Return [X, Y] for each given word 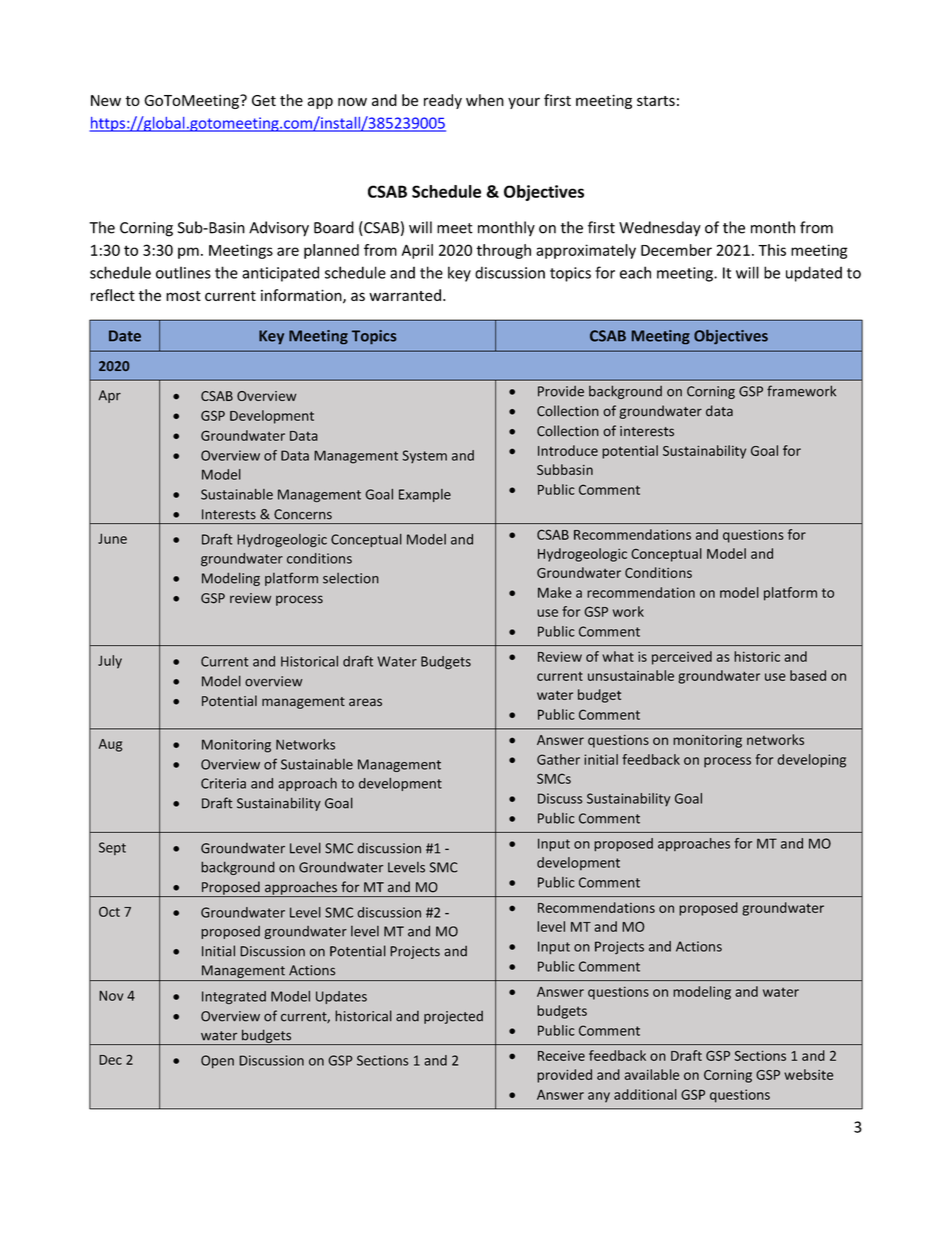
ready [443, 101]
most [183, 296]
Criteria [223, 783]
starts [656, 101]
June [112, 538]
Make [555, 592]
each [635, 272]
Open [217, 1061]
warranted [405, 295]
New [106, 100]
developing [811, 761]
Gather [558, 759]
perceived [682, 658]
